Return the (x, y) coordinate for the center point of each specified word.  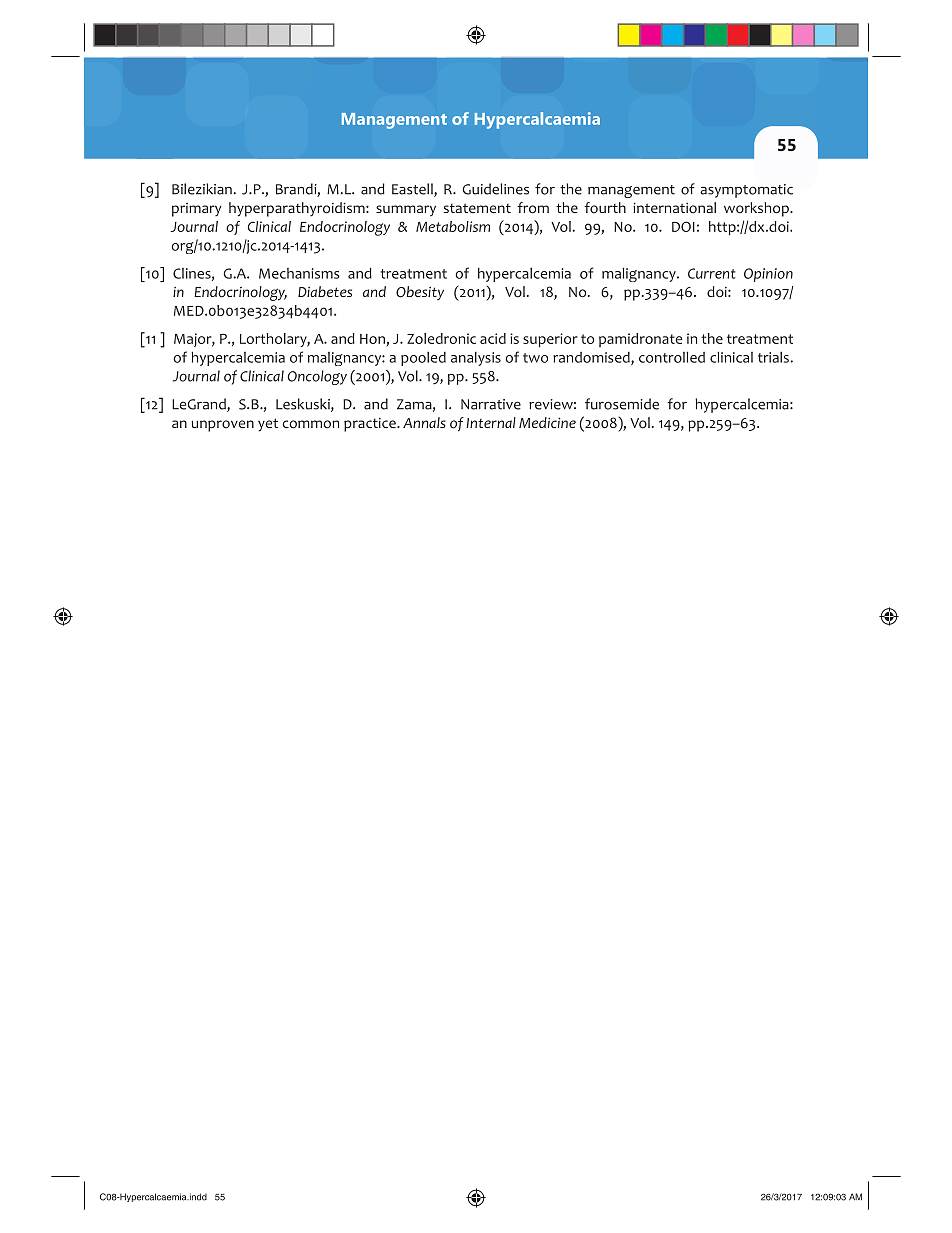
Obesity (420, 293)
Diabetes (325, 291)
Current (712, 273)
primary (196, 210)
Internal (491, 422)
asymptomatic (746, 191)
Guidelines (495, 189)
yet (268, 425)
